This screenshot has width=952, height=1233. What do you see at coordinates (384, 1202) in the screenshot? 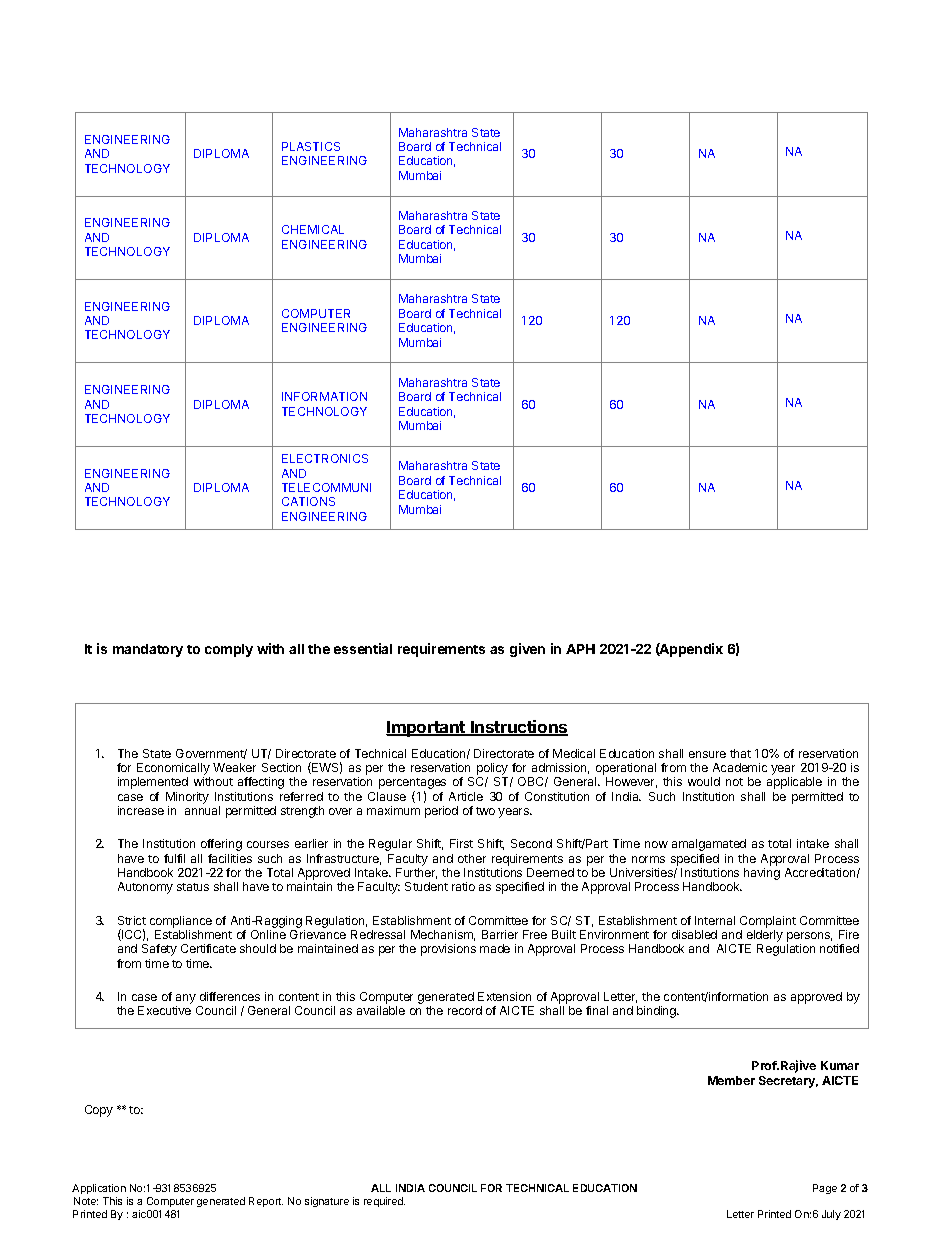
I see `required` at bounding box center [384, 1202].
